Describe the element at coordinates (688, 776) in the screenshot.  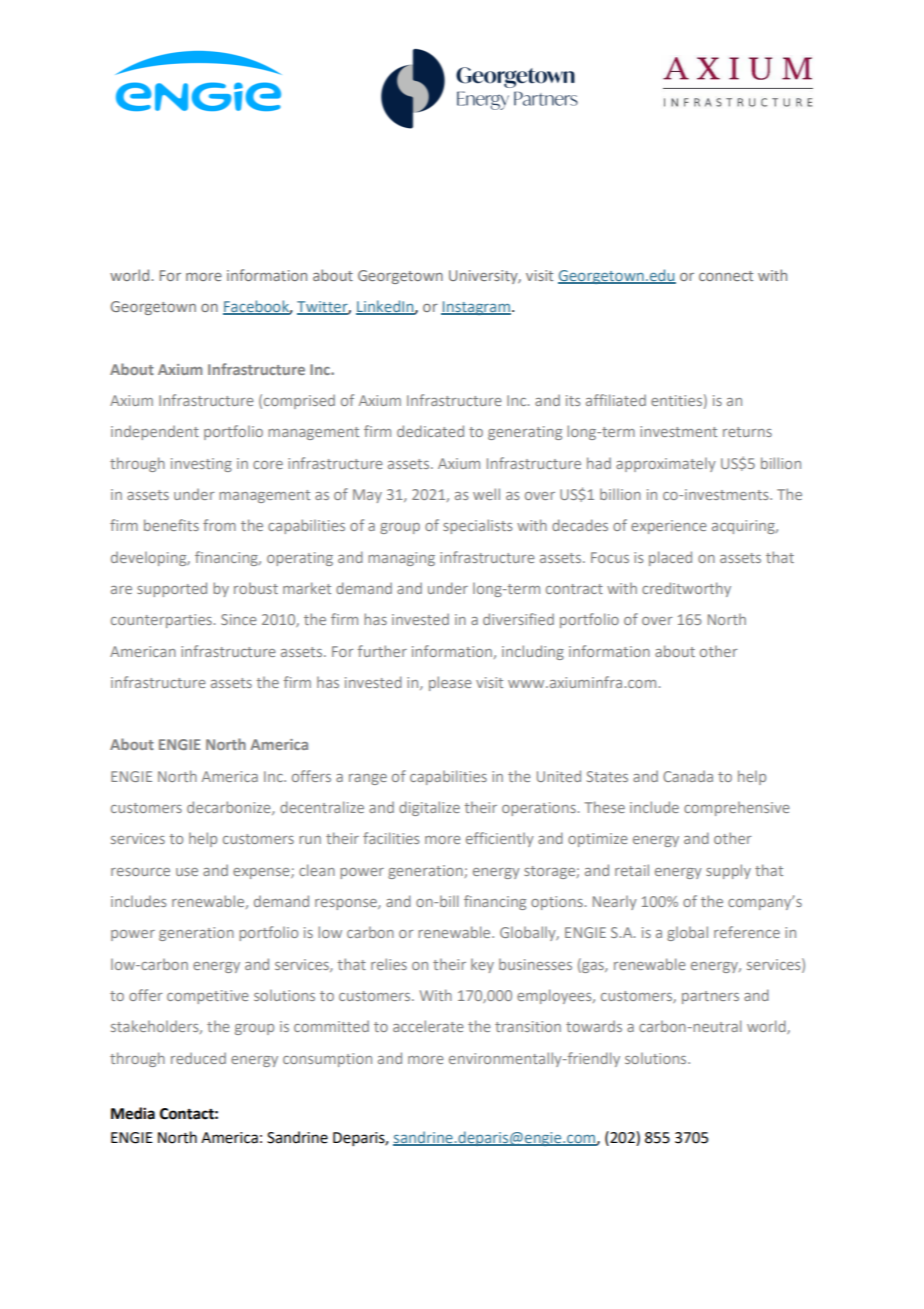
I see `Canada` at that location.
